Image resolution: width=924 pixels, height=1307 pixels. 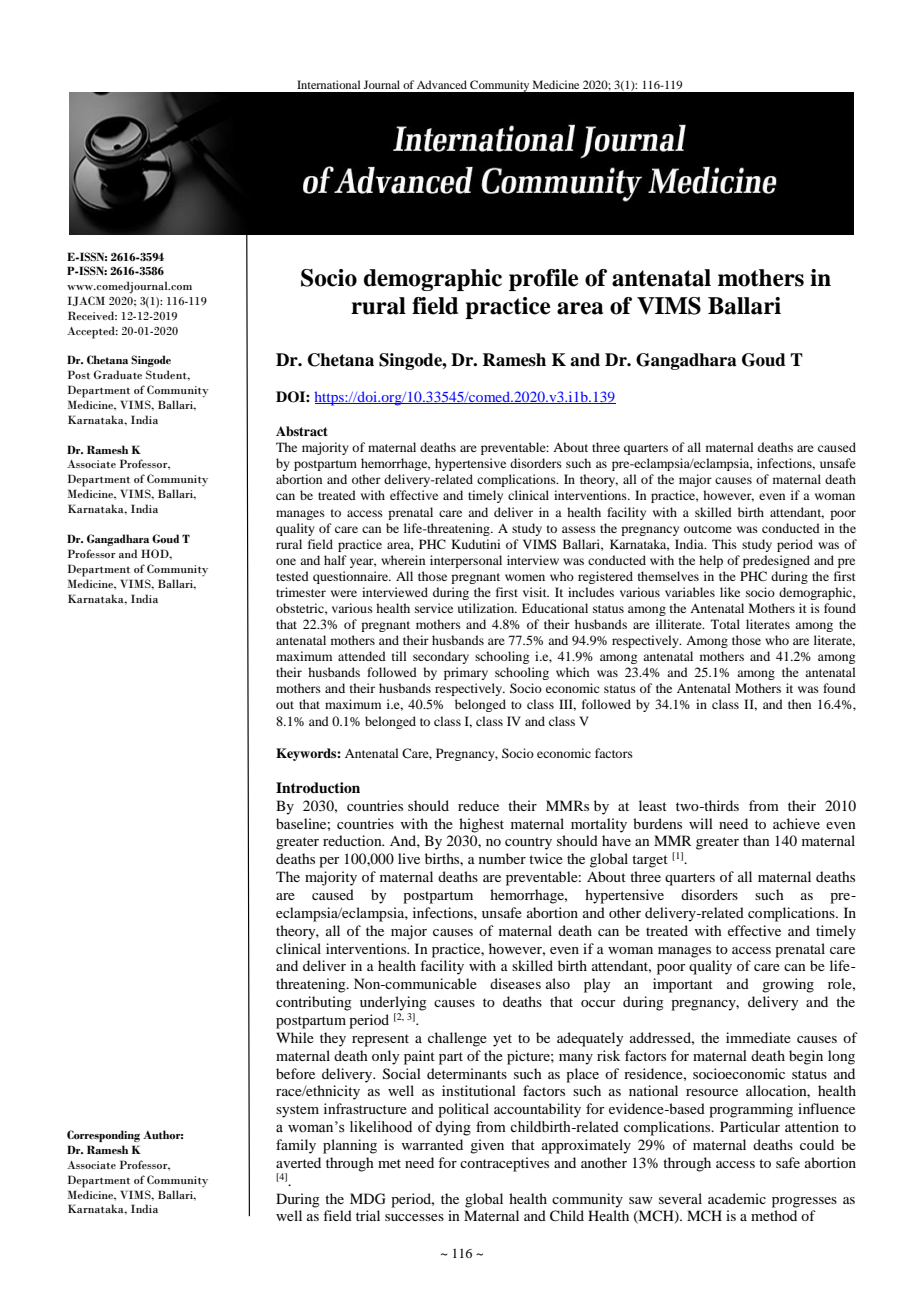 I want to click on outcome, so click(x=708, y=529).
